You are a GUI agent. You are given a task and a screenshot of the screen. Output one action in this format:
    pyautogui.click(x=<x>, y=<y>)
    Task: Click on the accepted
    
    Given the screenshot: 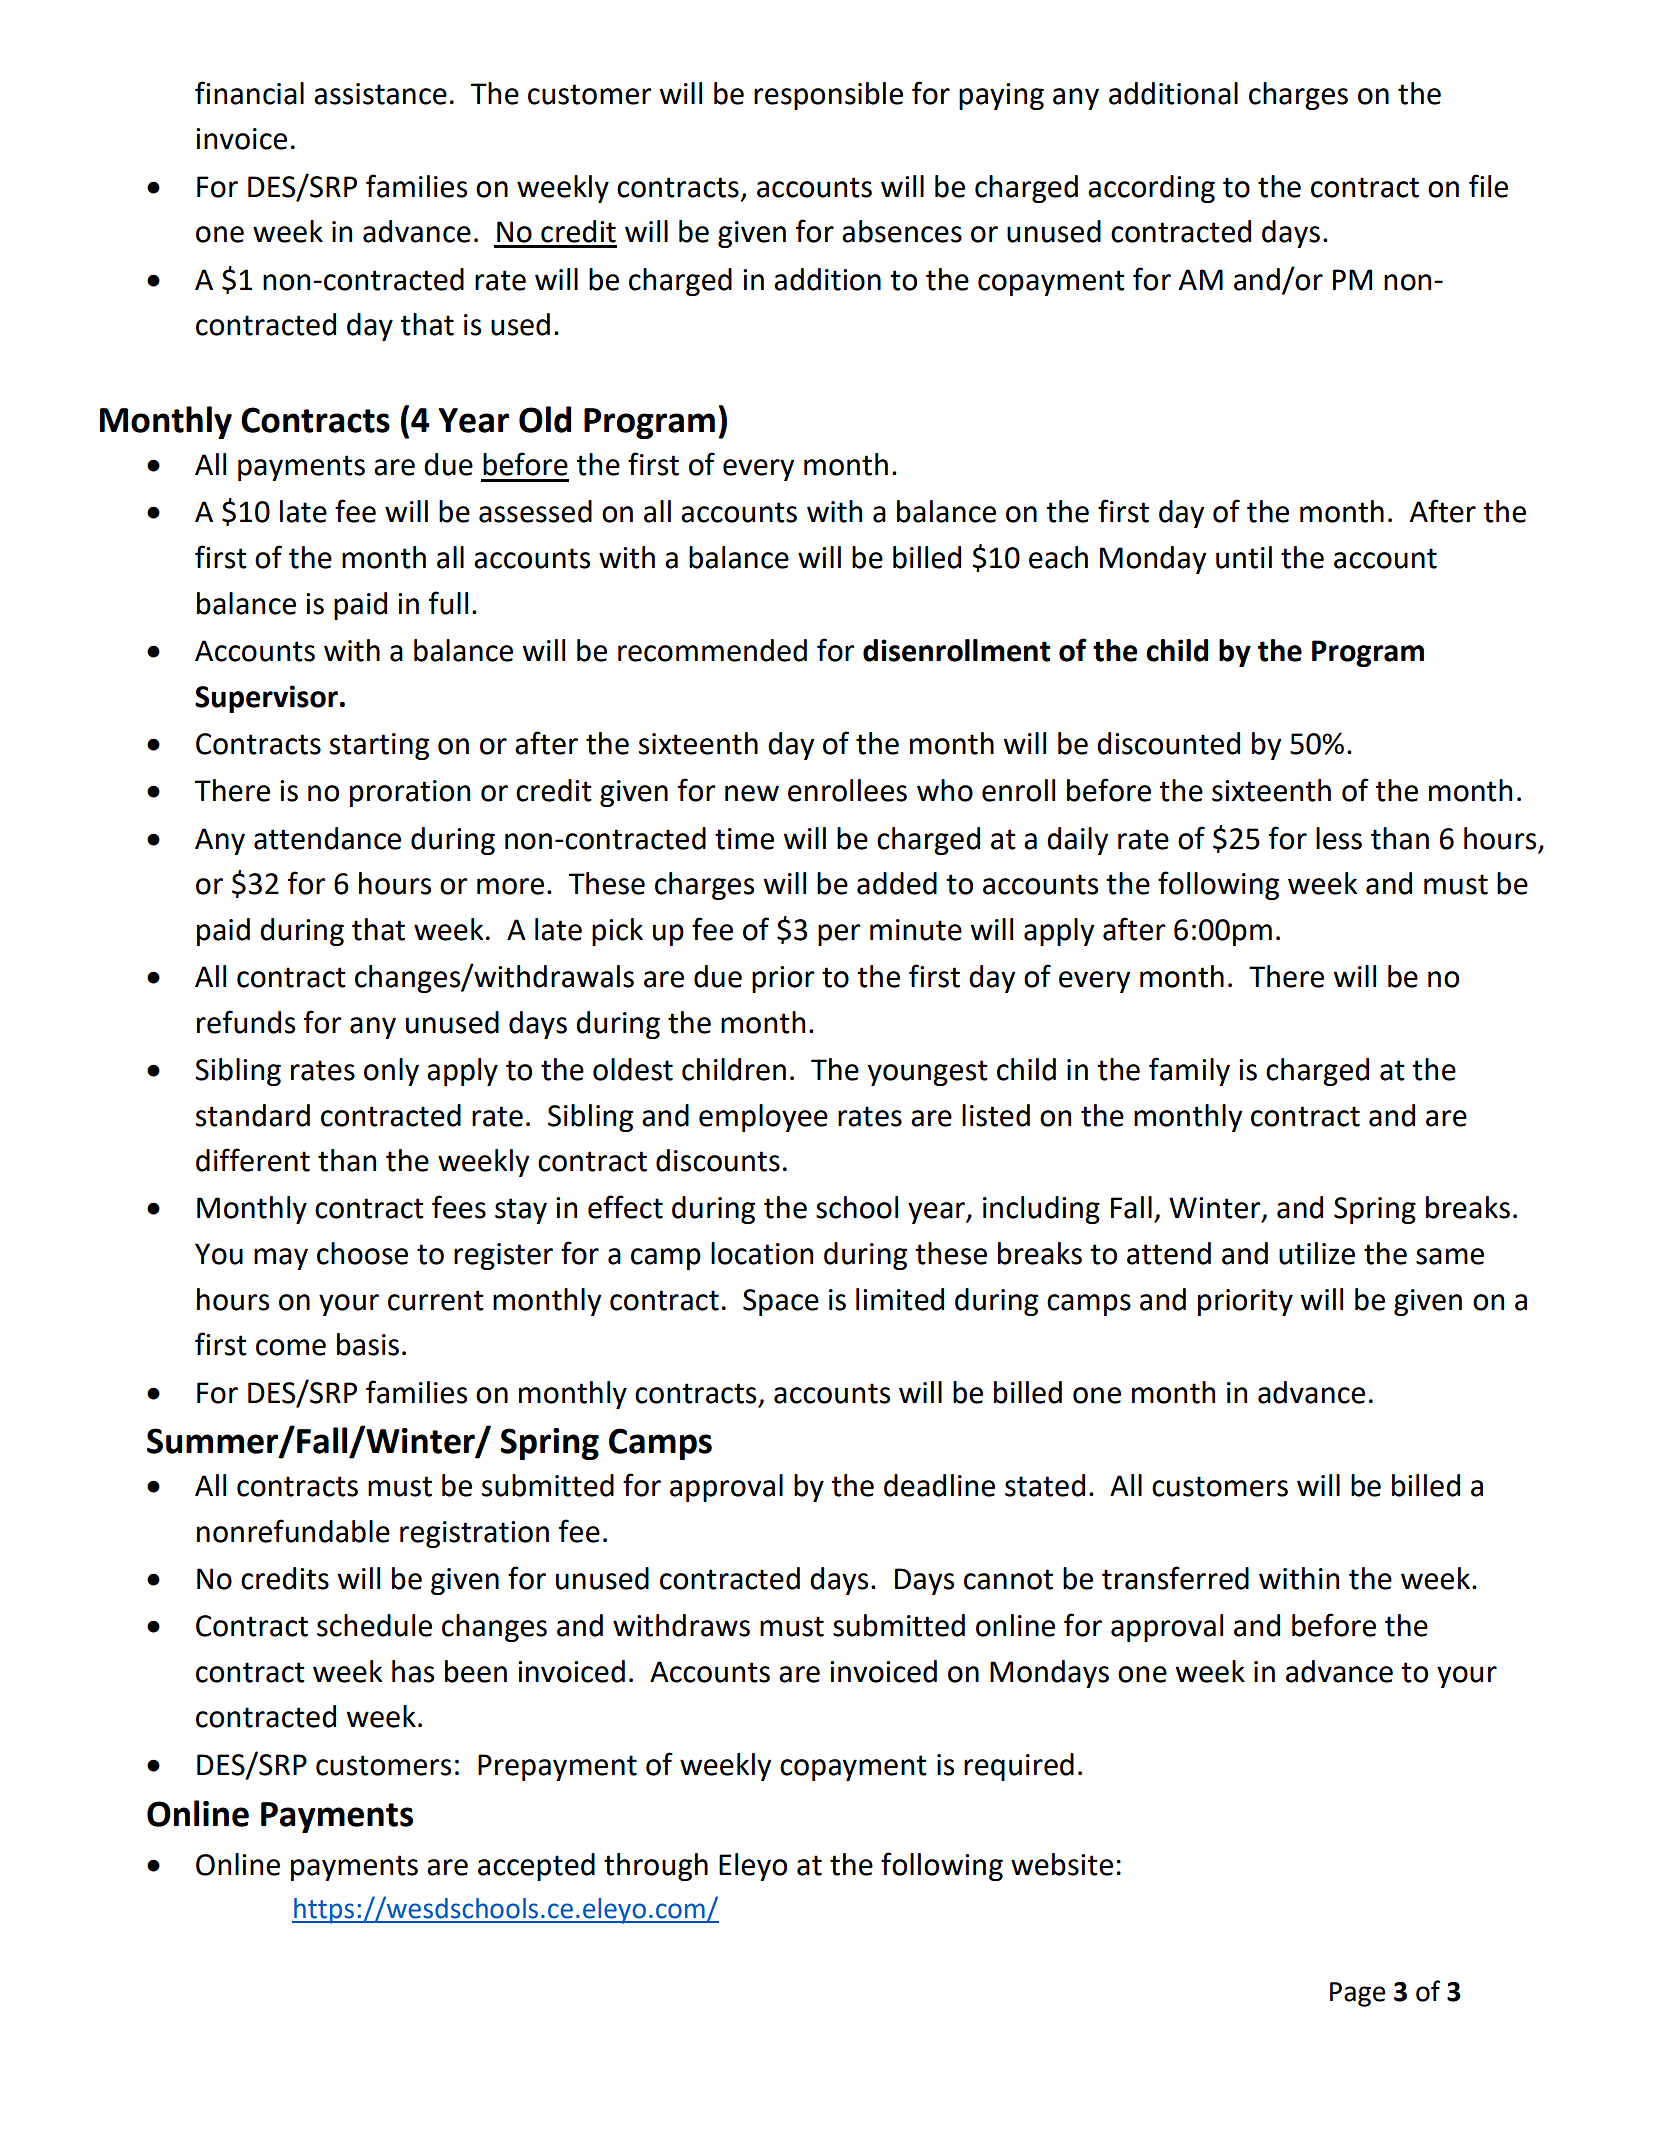 What is the action you would take?
    pyautogui.click(x=536, y=1867)
